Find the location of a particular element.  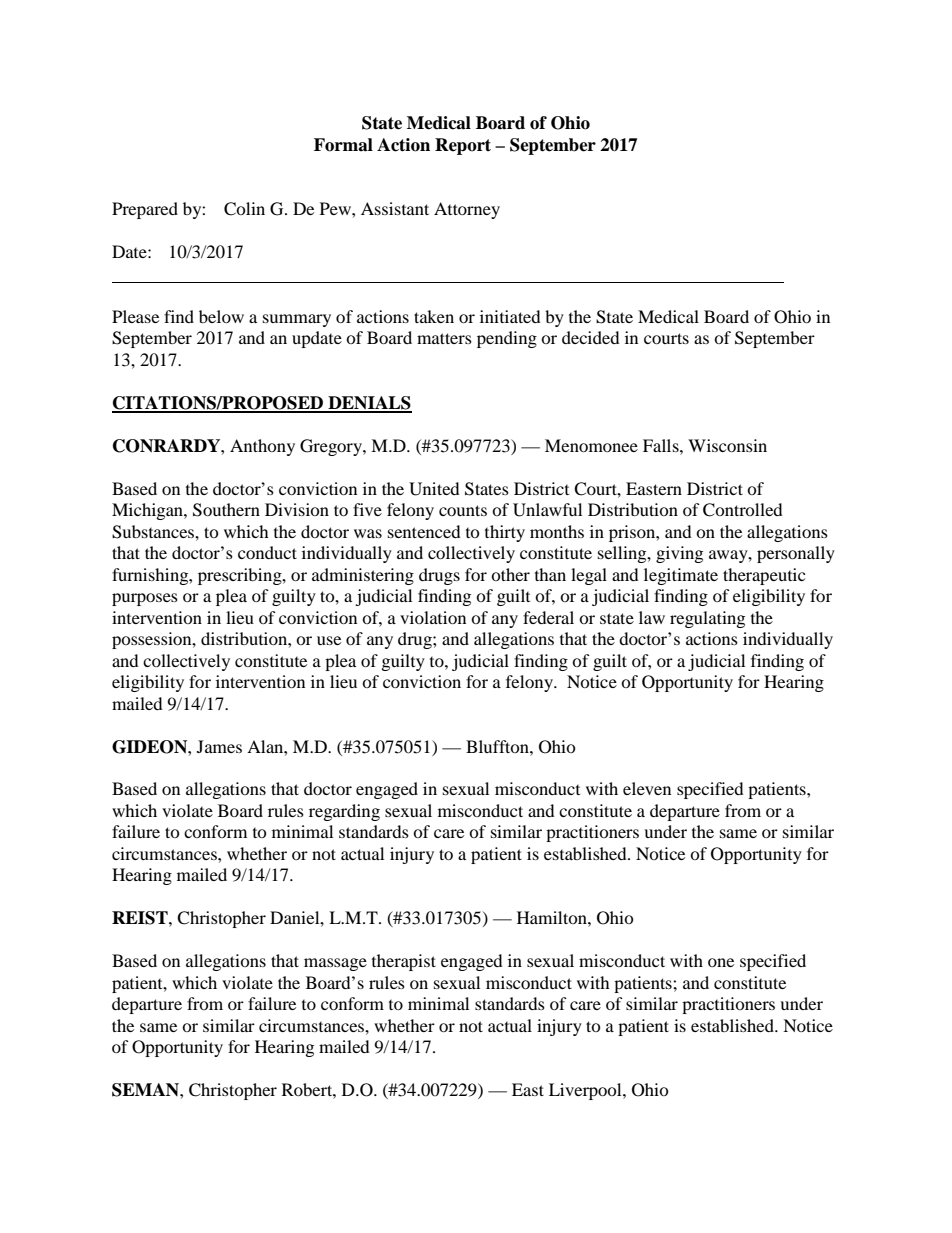

violation is located at coordinates (433, 617).
